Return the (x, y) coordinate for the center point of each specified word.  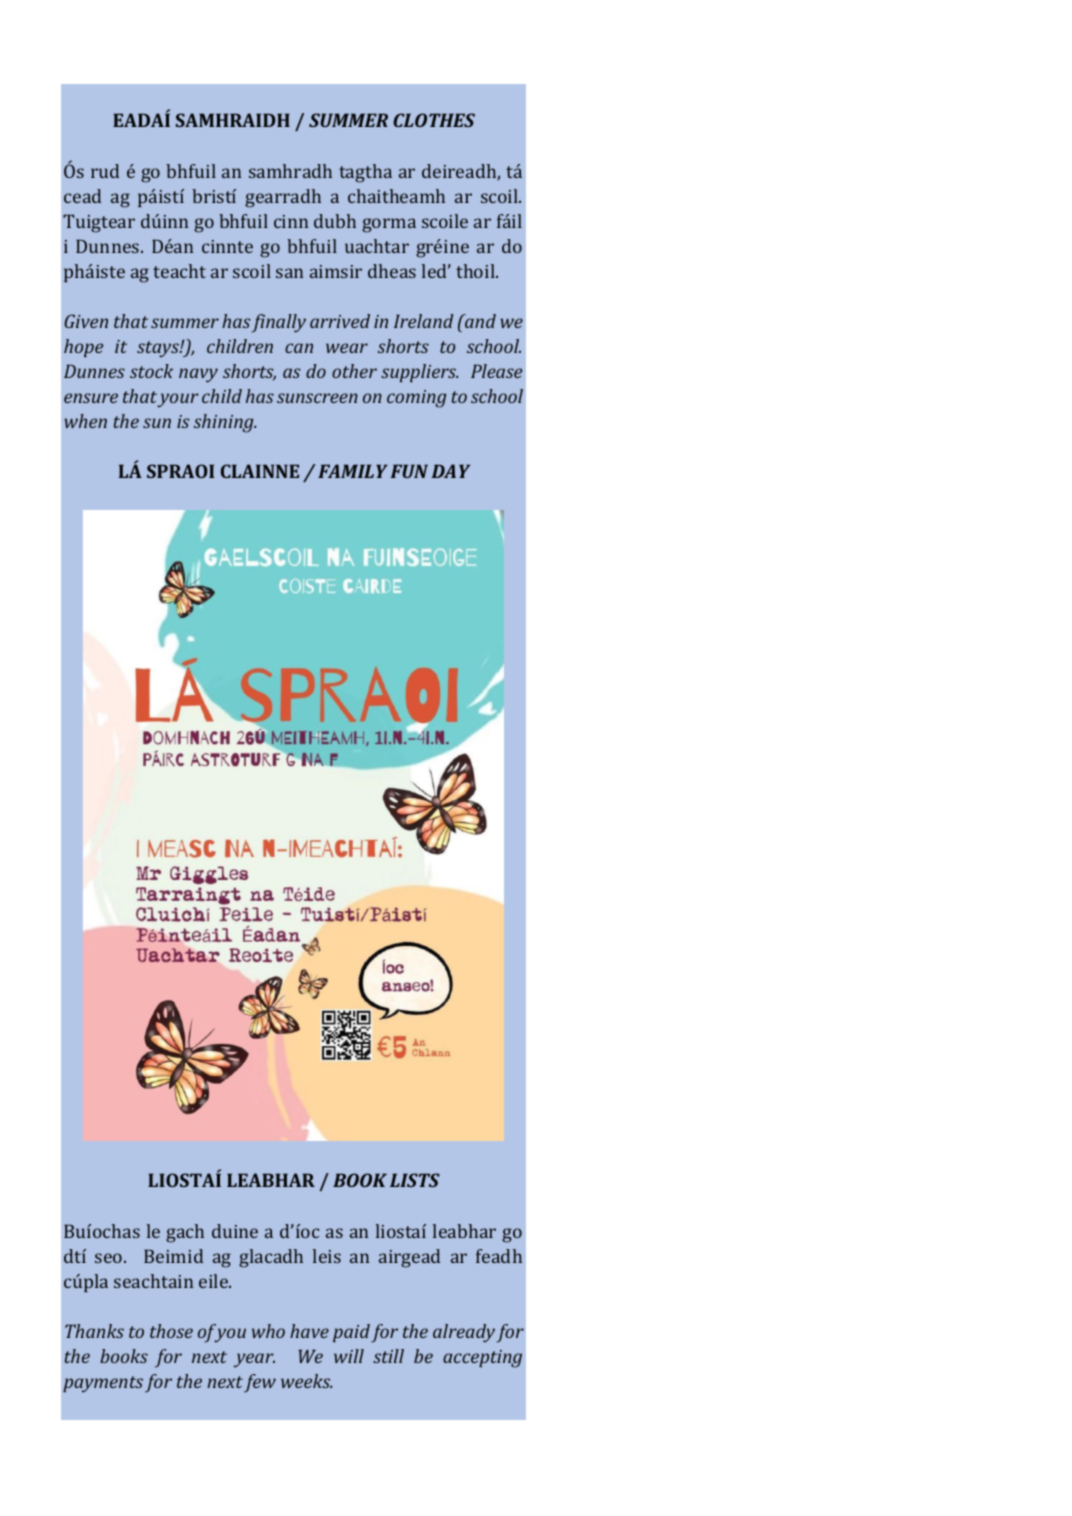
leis (327, 1256)
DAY (450, 471)
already (464, 1333)
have (309, 1331)
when (86, 421)
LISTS (415, 1180)
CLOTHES (434, 120)
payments (103, 1384)
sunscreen (317, 398)
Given (86, 321)
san (289, 273)
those (171, 1331)
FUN (409, 471)
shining (225, 423)
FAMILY (353, 471)
